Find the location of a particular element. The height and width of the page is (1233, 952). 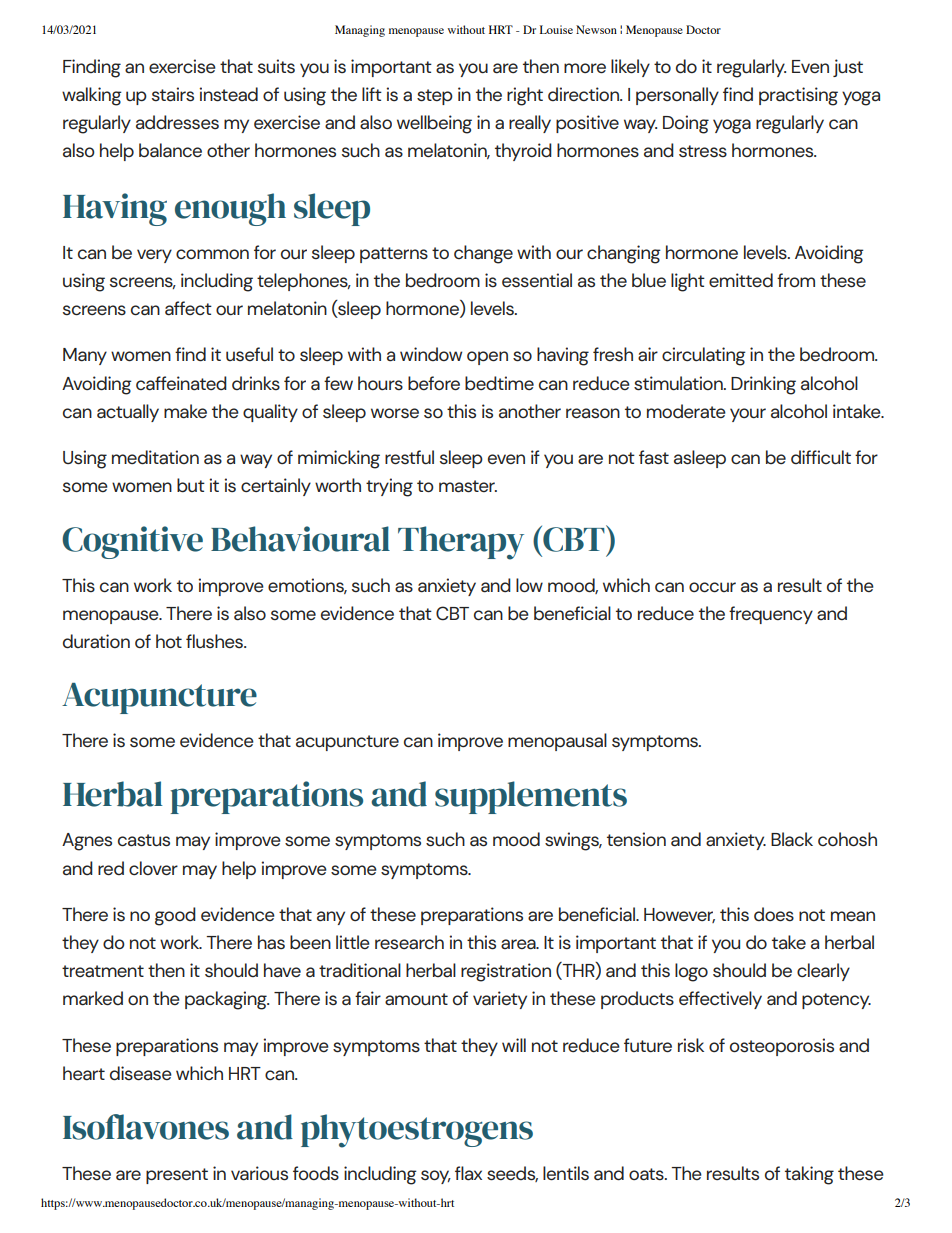

castus is located at coordinates (144, 840).
